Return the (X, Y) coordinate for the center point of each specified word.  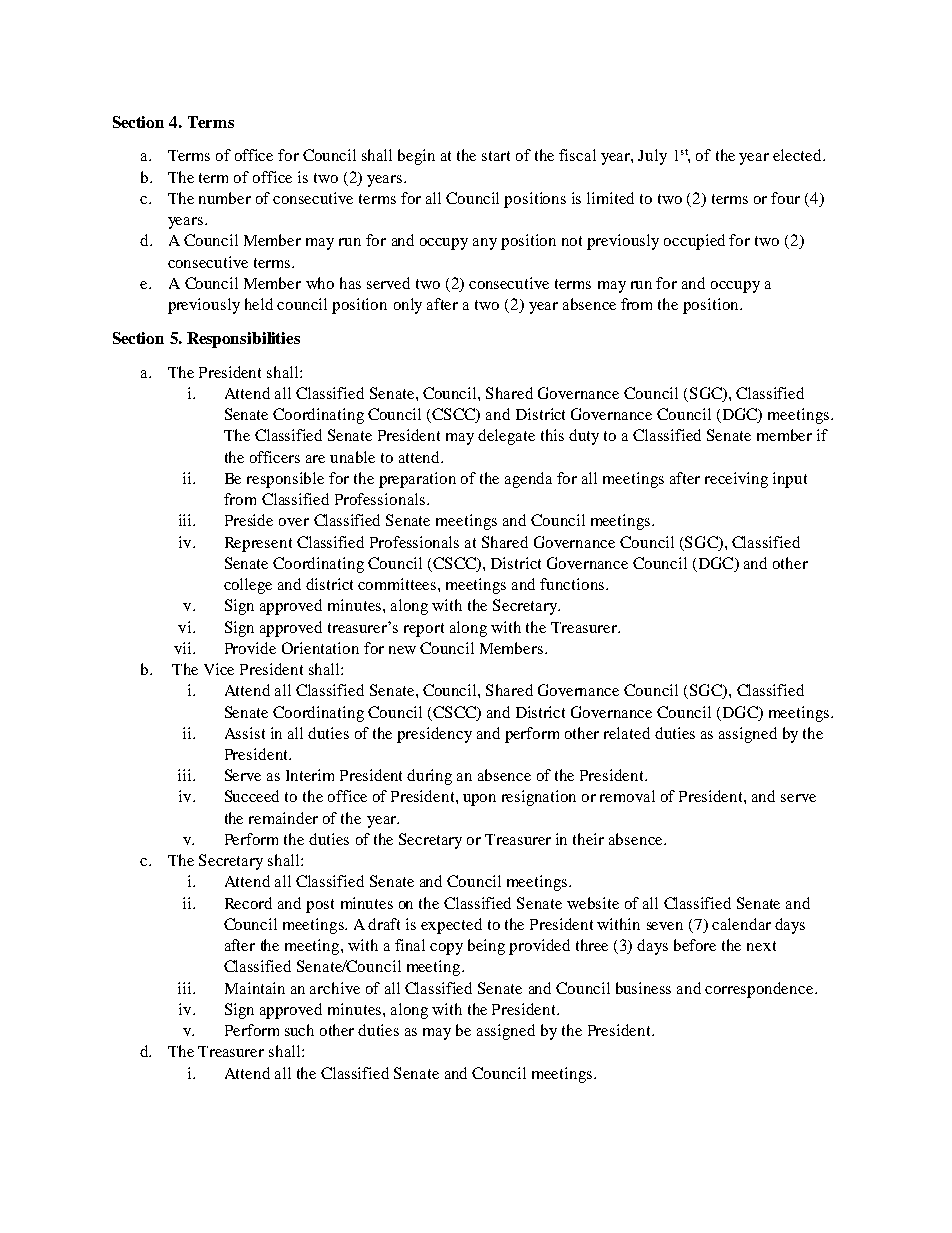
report (424, 630)
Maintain (255, 988)
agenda (528, 480)
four (785, 198)
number (225, 198)
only (408, 306)
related (627, 733)
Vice (219, 669)
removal (627, 796)
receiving (736, 480)
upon (479, 800)
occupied (694, 242)
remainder (283, 818)
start (496, 156)
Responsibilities (243, 340)
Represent (258, 544)
